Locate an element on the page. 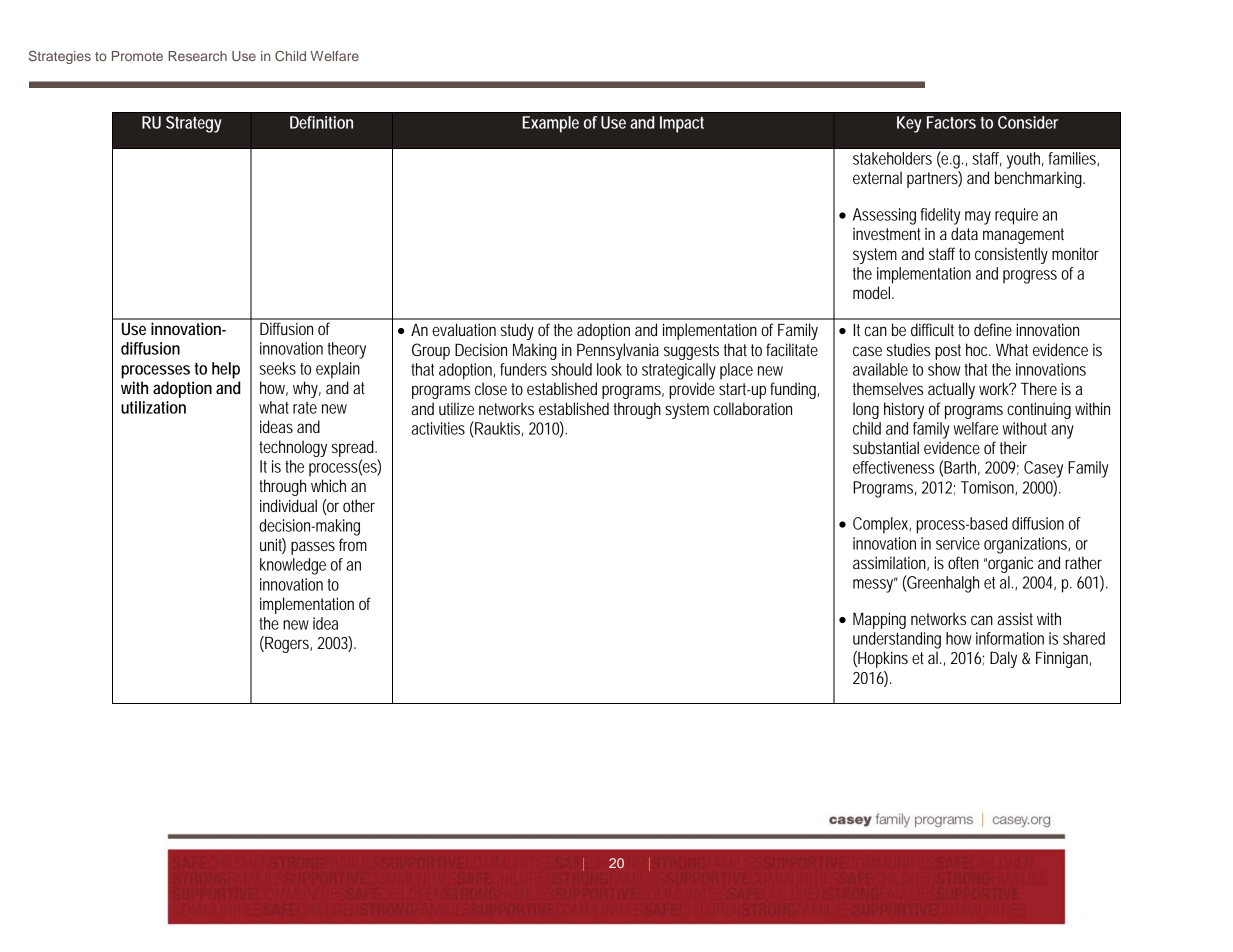 The height and width of the page is (952, 1233). Pennsylvania is located at coordinates (618, 351).
